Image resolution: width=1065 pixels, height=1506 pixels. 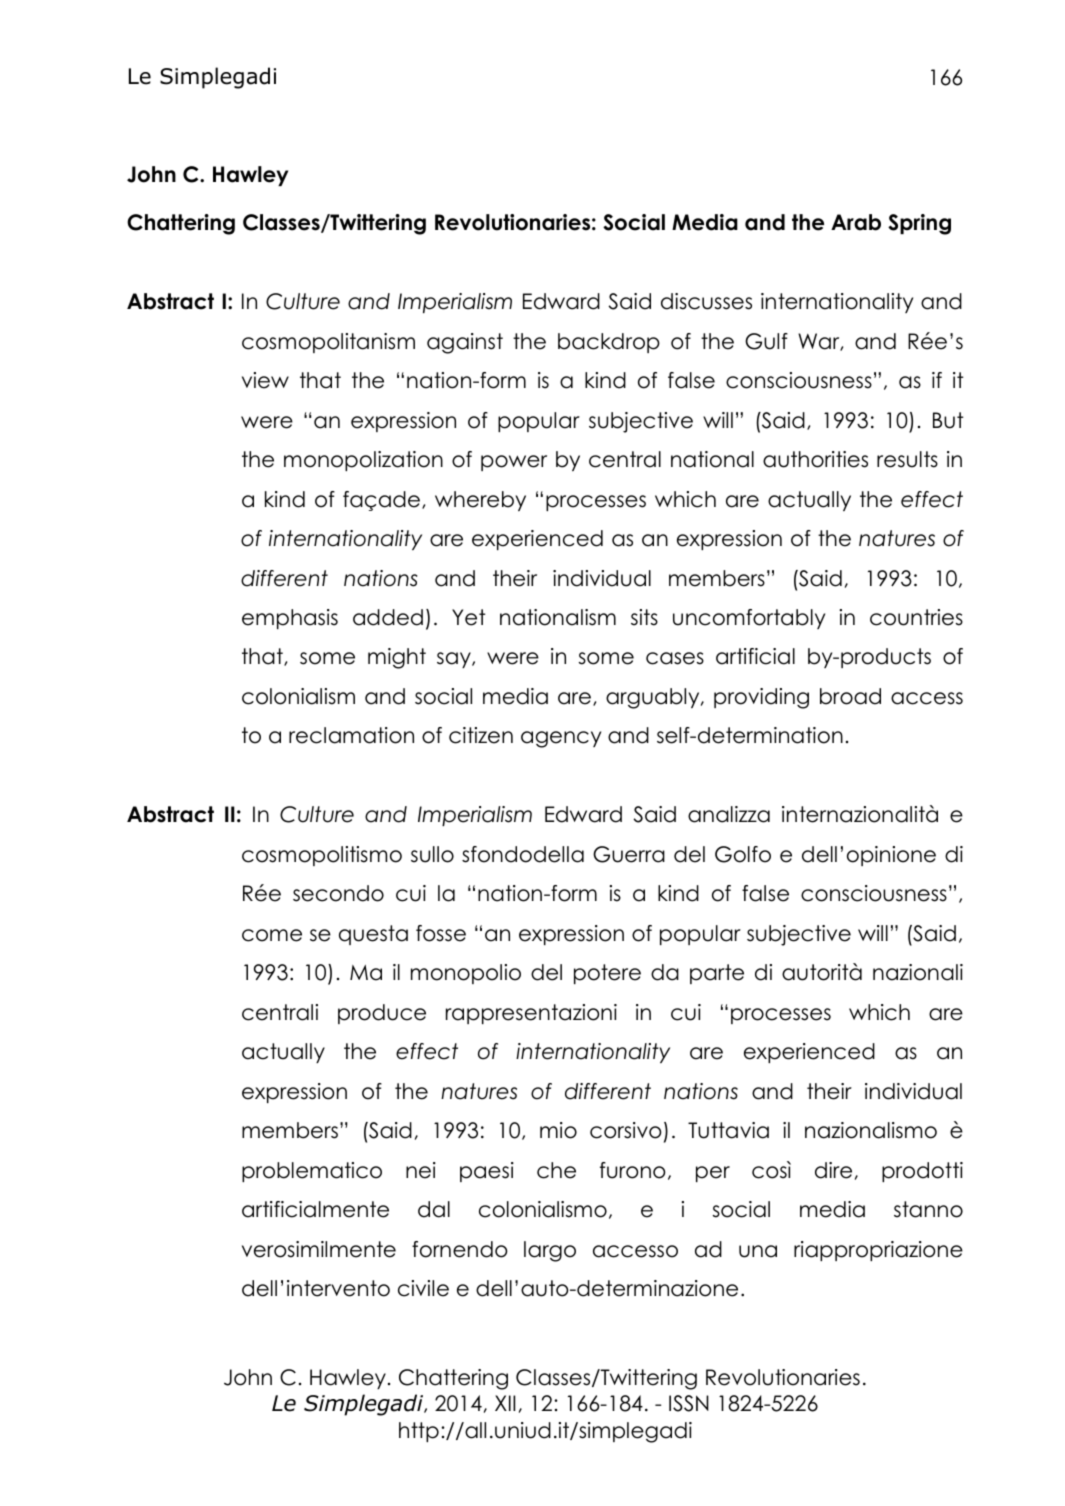 I want to click on agency, so click(x=561, y=739).
